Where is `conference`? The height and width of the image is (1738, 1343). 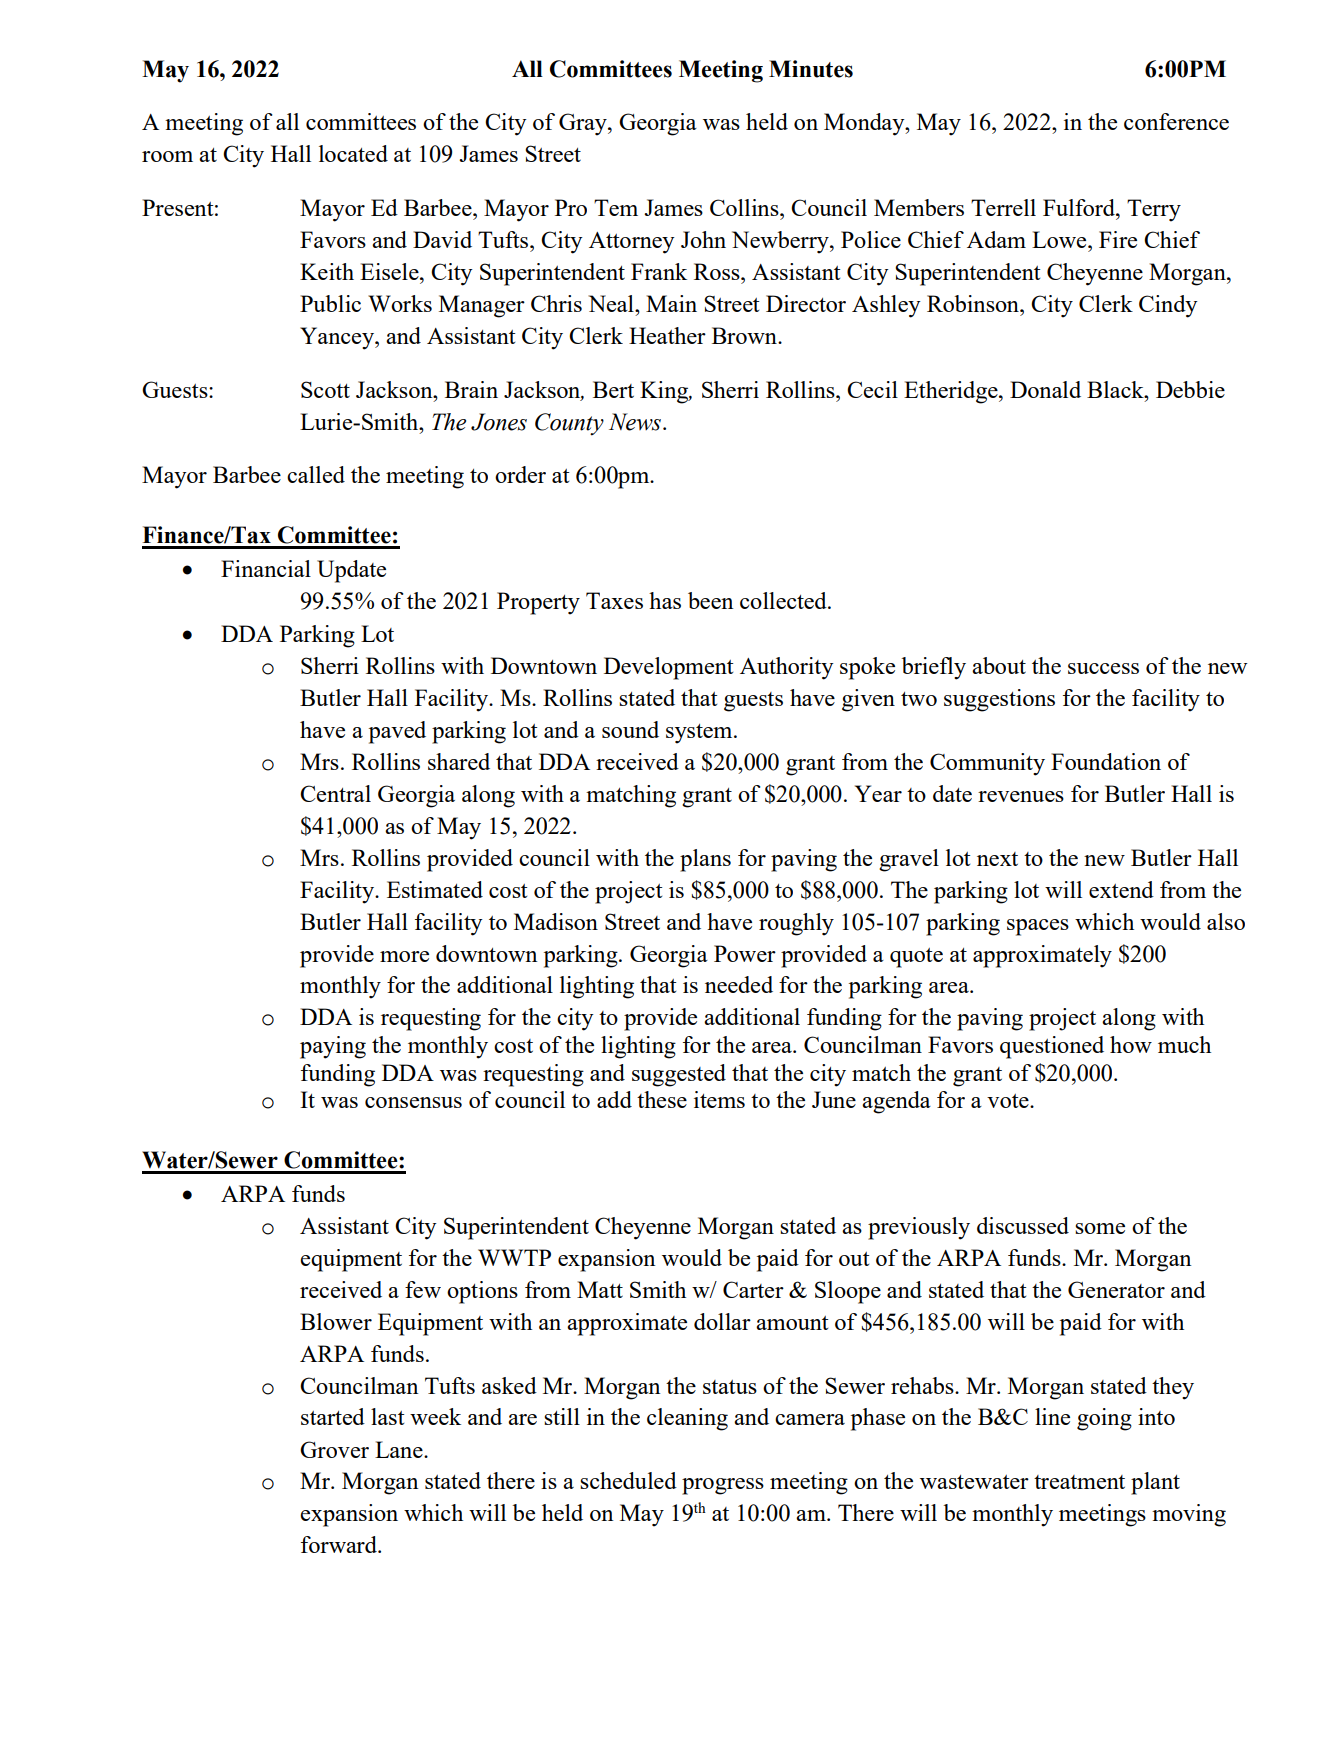
conference is located at coordinates (1176, 121).
